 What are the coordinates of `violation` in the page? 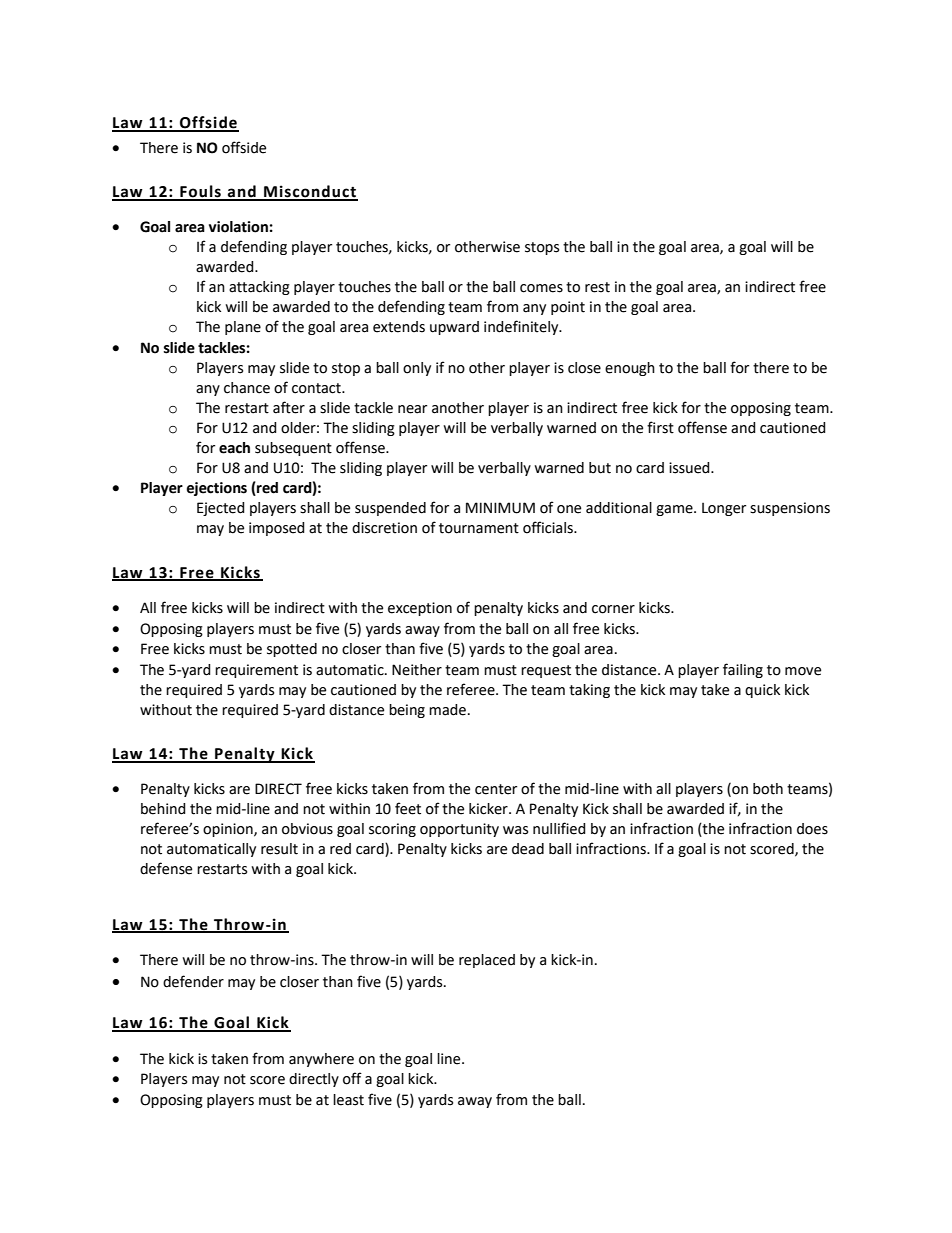 It's located at (238, 227).
